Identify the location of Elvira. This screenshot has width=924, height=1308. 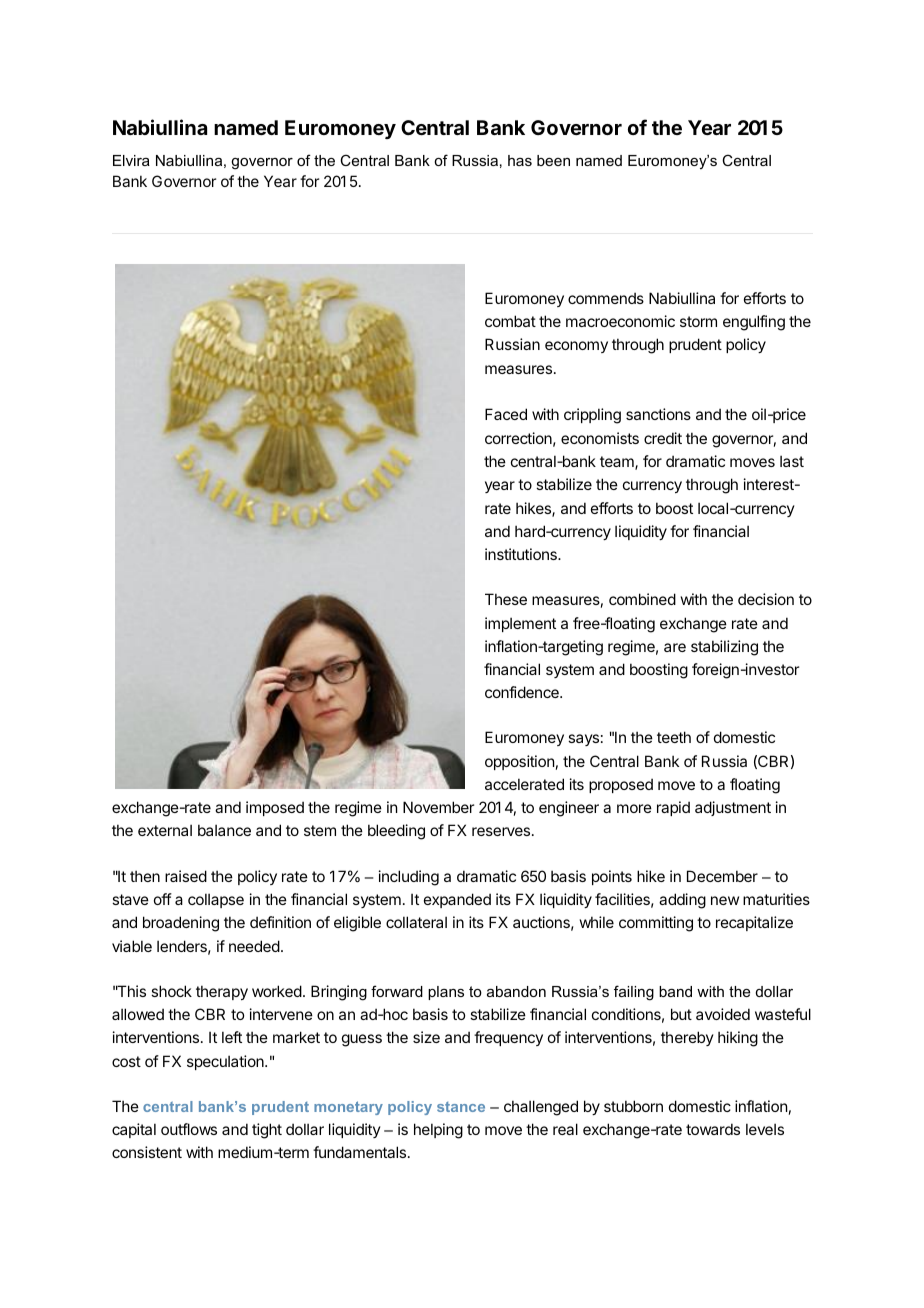
(131, 160).
